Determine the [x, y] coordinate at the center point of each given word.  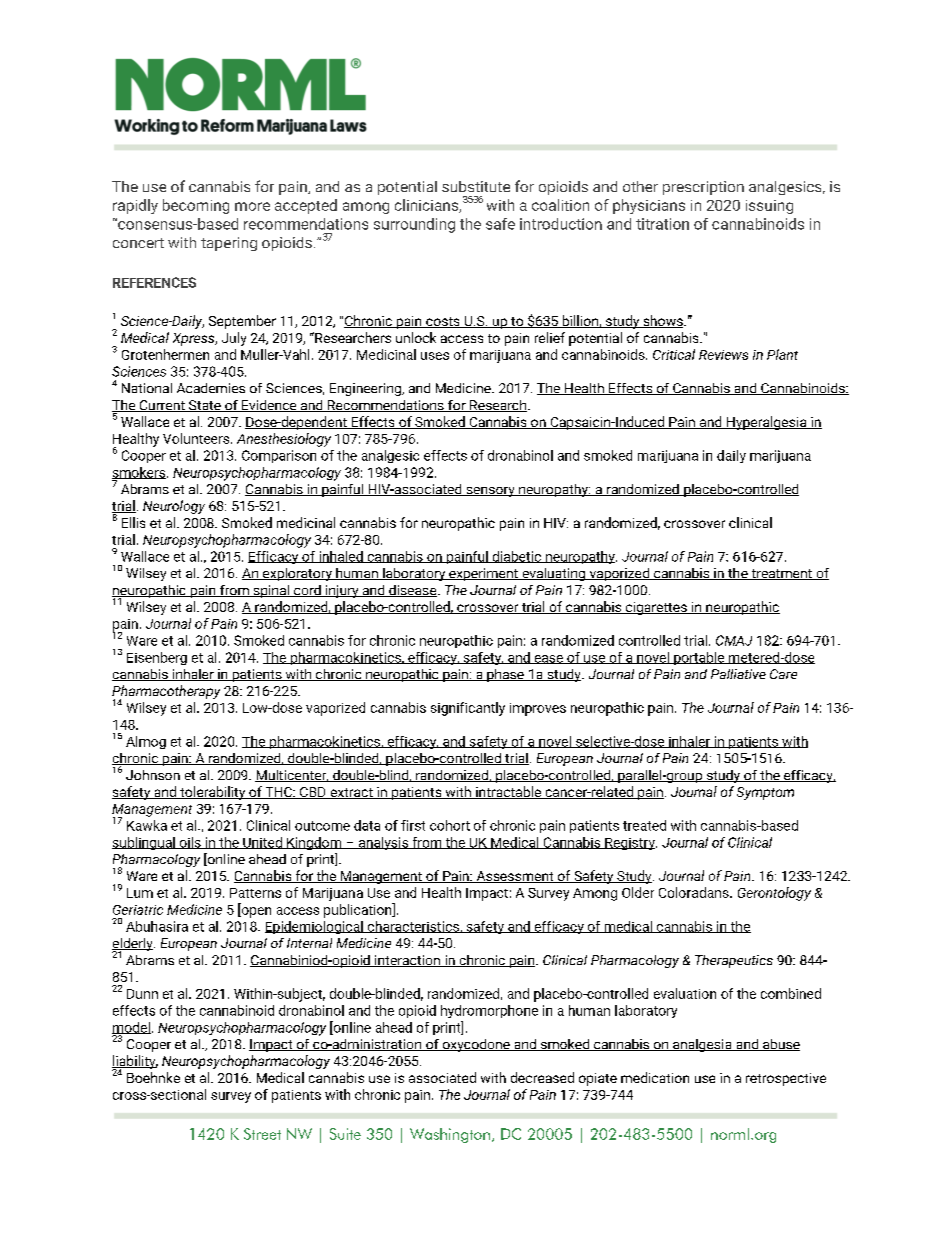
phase [505, 675]
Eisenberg [157, 658]
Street [262, 1134]
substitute [476, 186]
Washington [450, 1135]
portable [699, 658]
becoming [196, 206]
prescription [703, 188]
